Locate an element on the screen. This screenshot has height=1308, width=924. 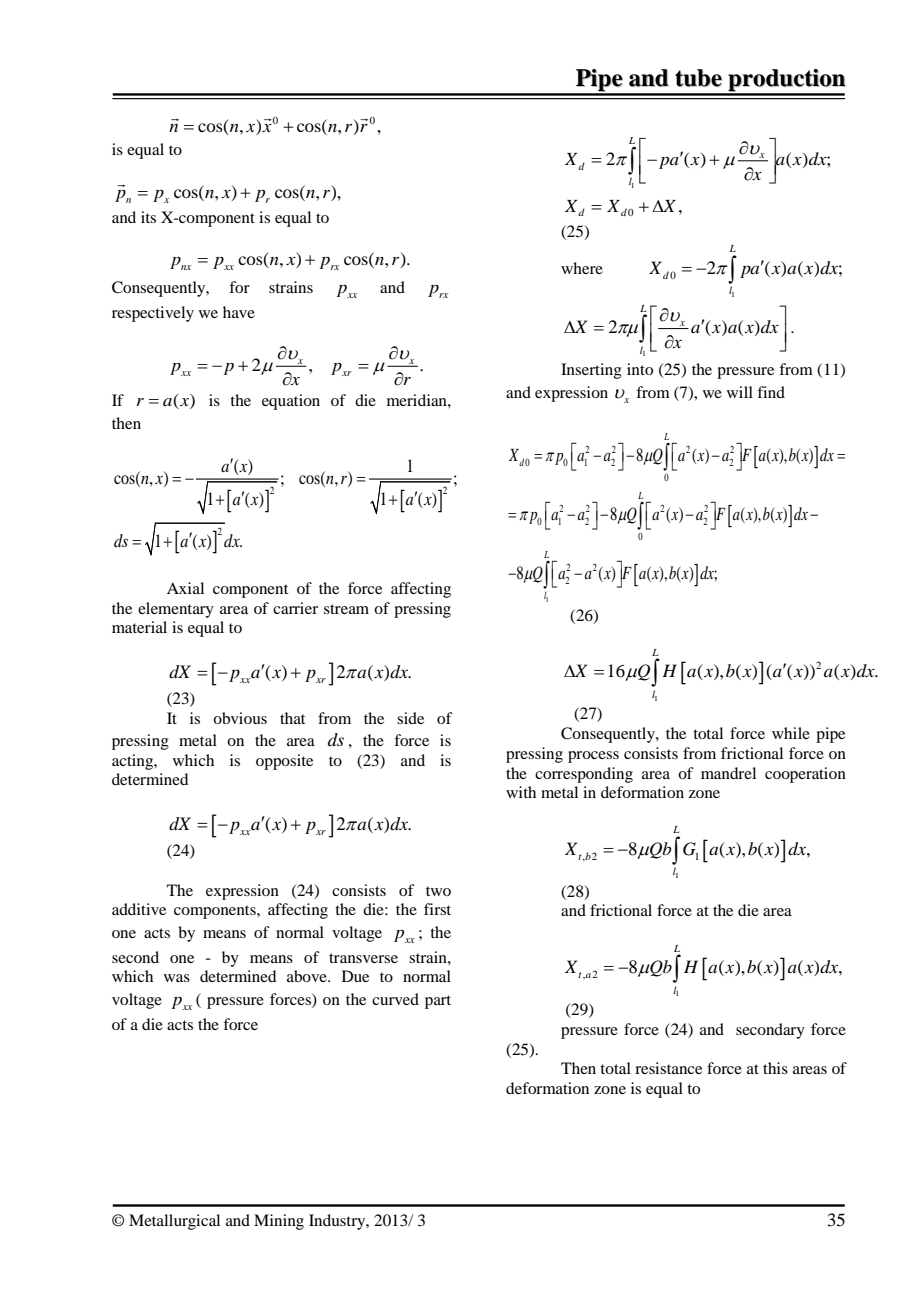
obvious is located at coordinates (240, 718).
